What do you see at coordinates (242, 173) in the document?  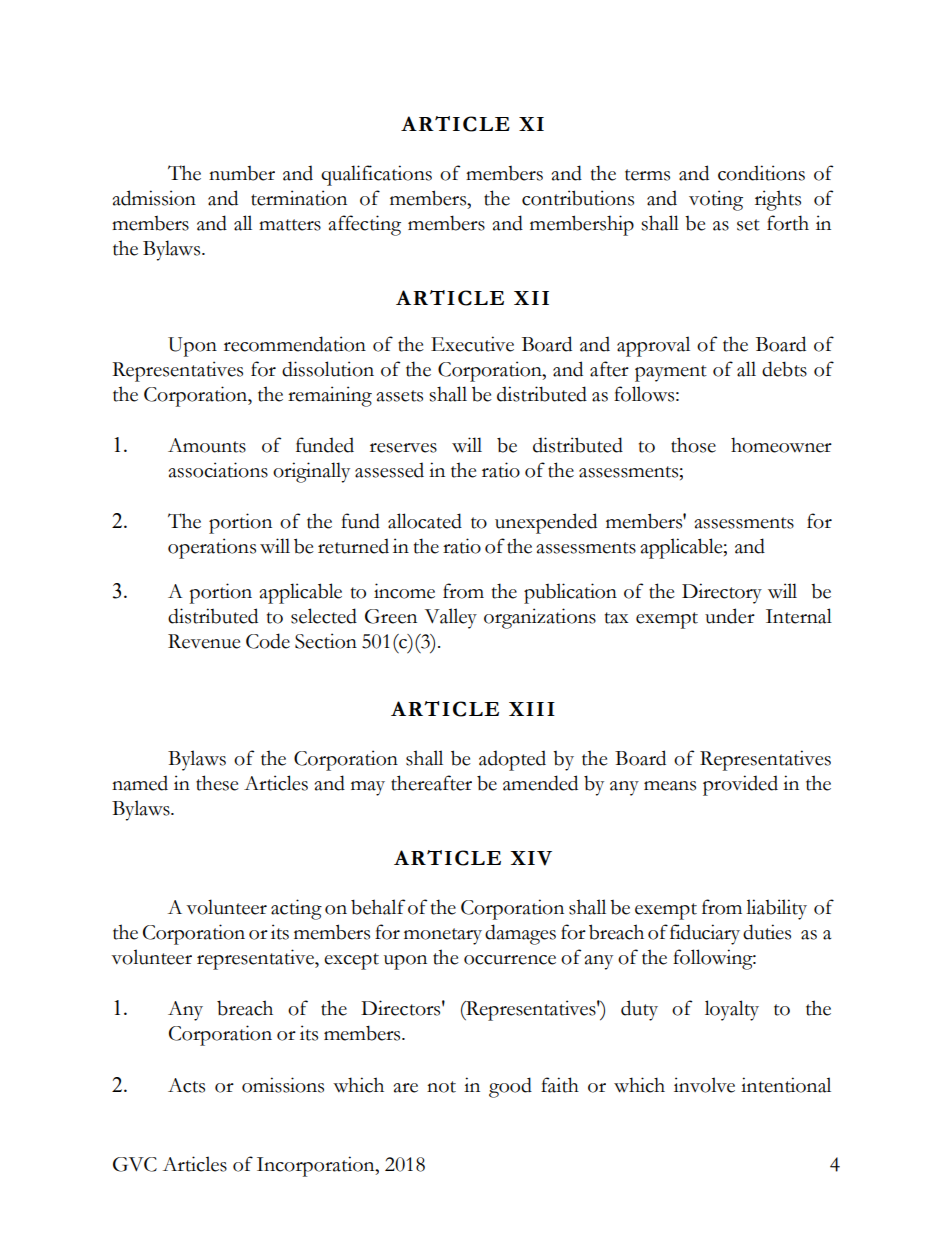 I see `number` at bounding box center [242, 173].
